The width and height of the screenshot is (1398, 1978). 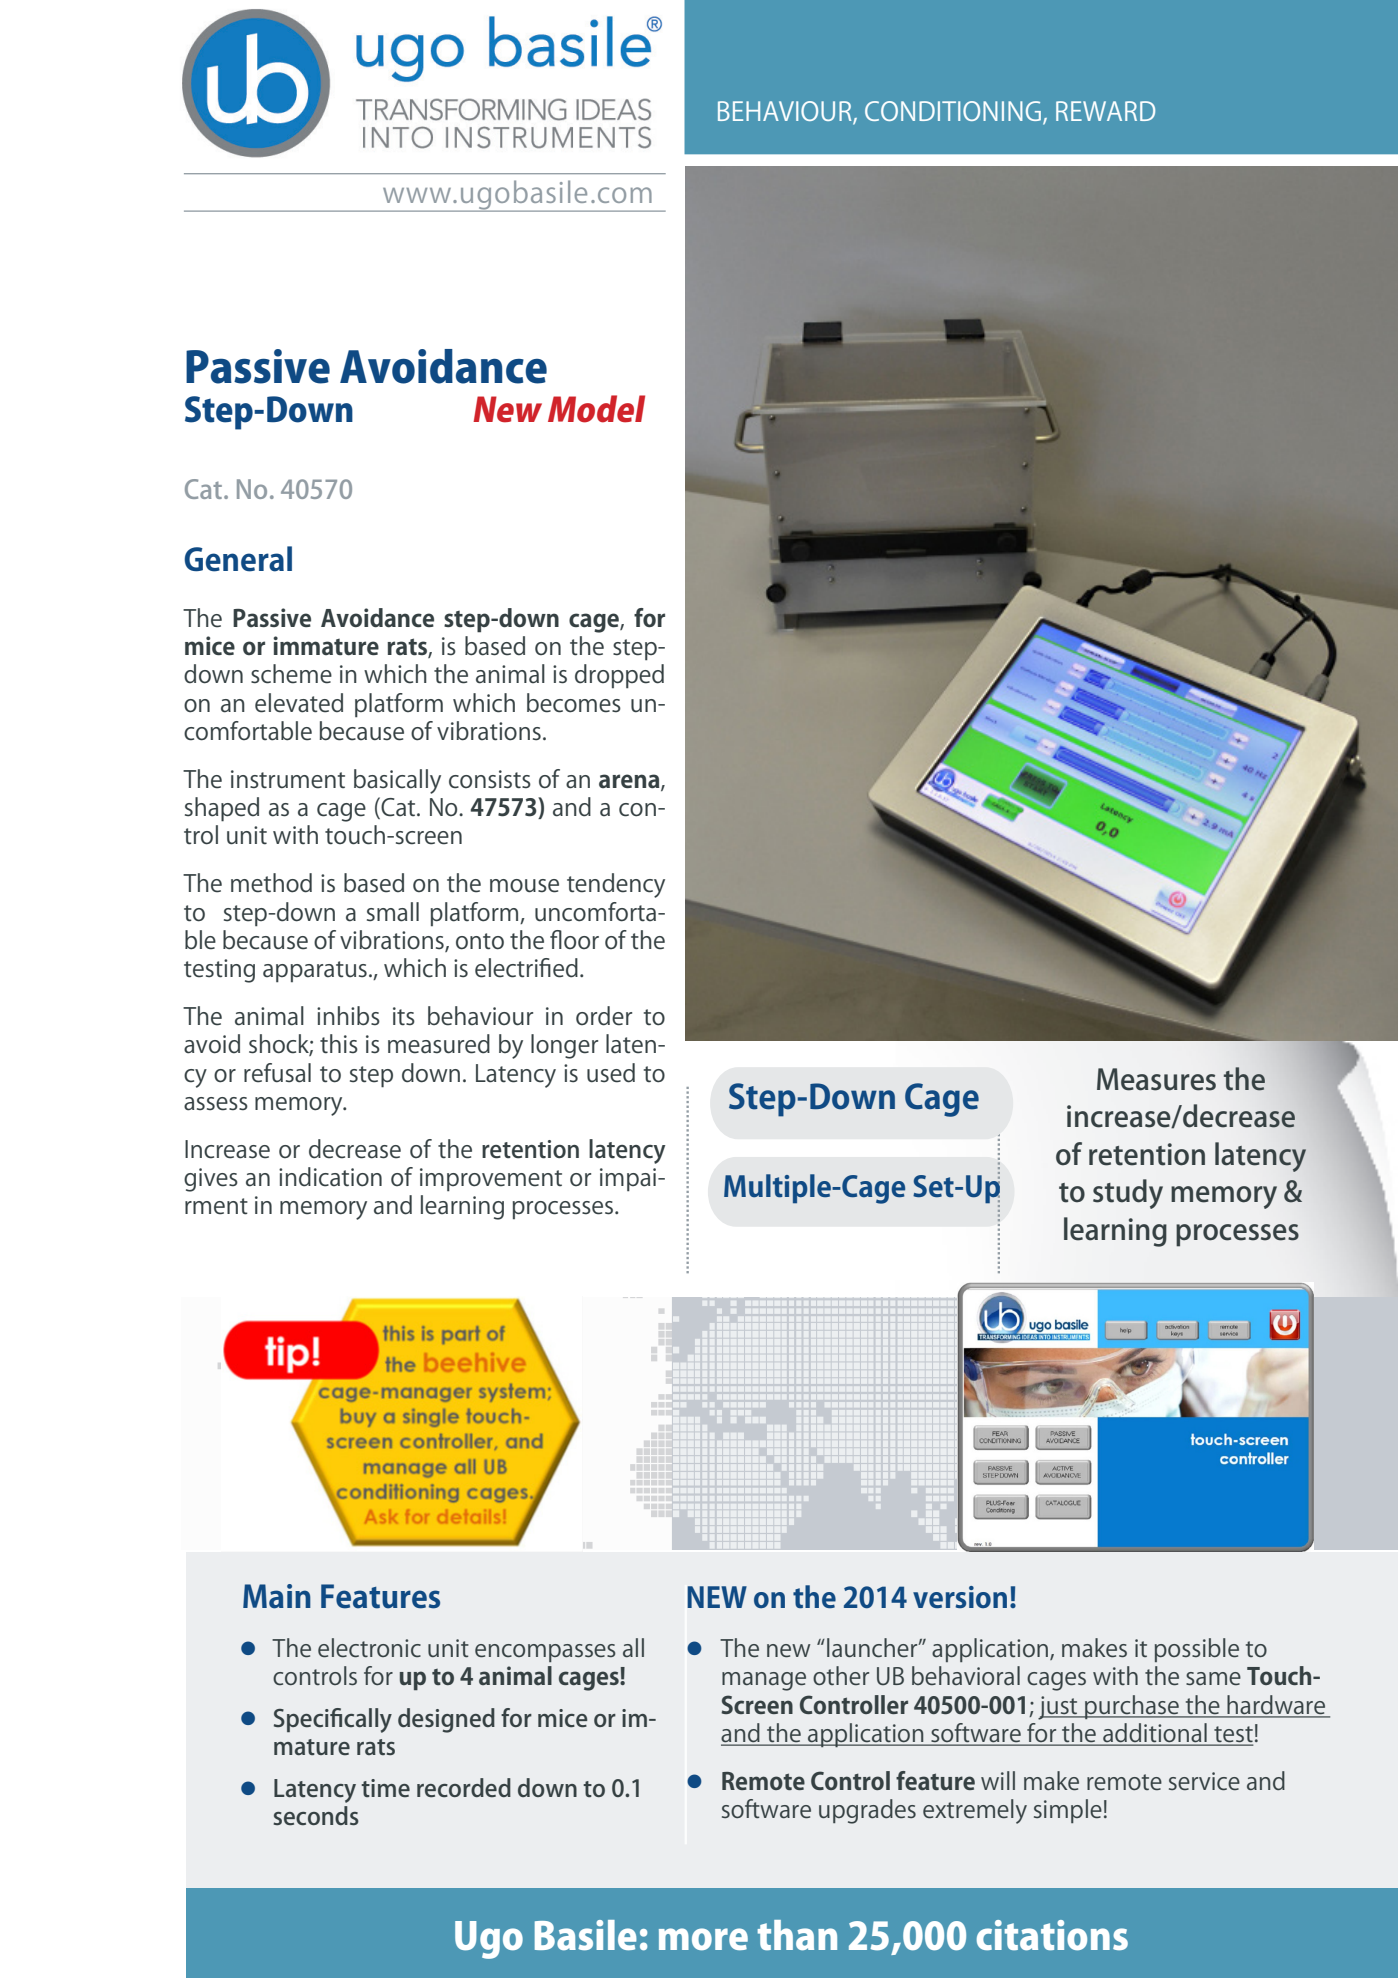 What do you see at coordinates (1105, 111) in the screenshot?
I see `REWARD` at bounding box center [1105, 111].
